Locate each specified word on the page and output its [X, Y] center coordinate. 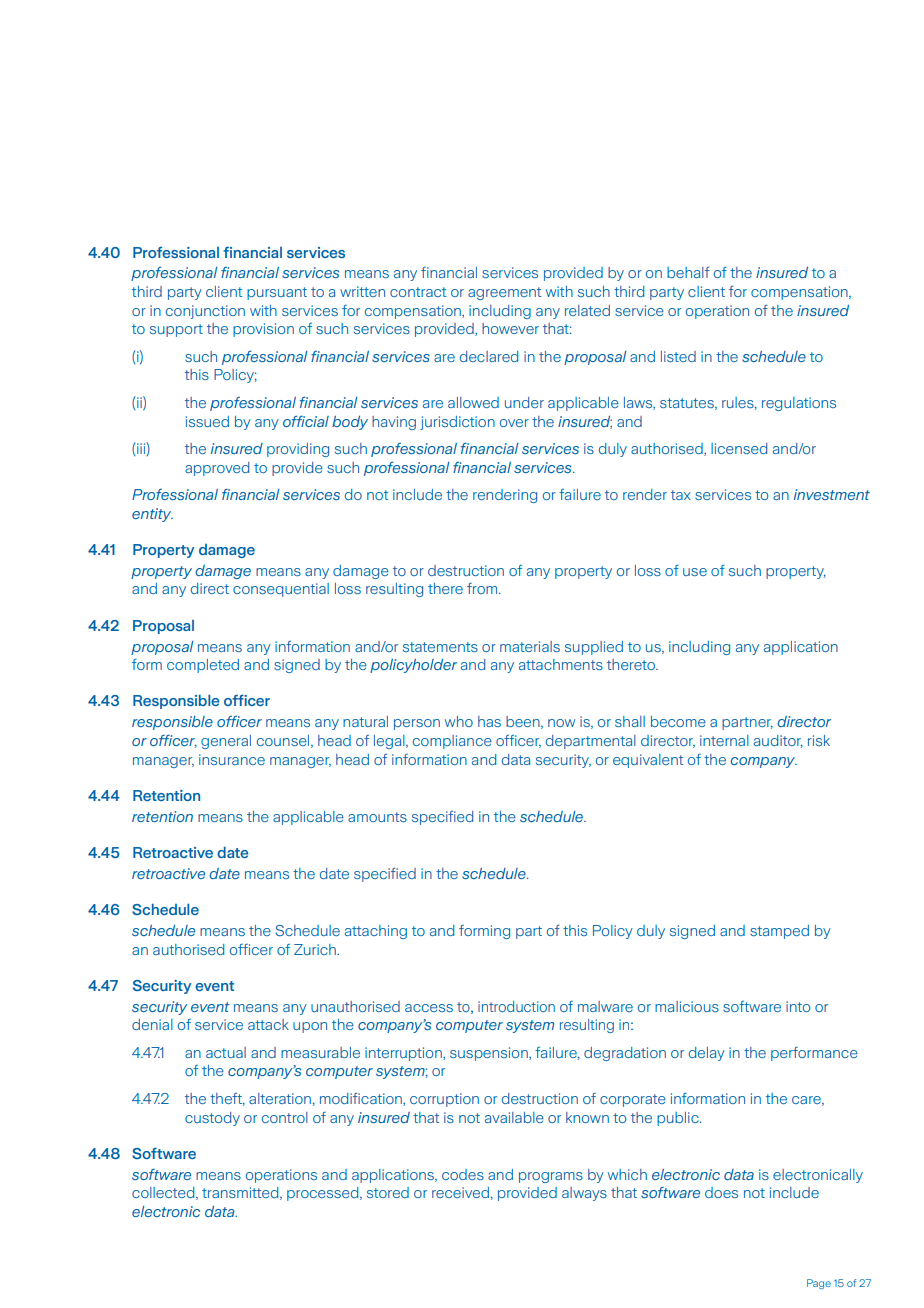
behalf [688, 272]
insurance [232, 759]
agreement [504, 293]
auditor [778, 741]
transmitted [241, 1193]
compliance [452, 742]
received [460, 1192]
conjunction [205, 312]
